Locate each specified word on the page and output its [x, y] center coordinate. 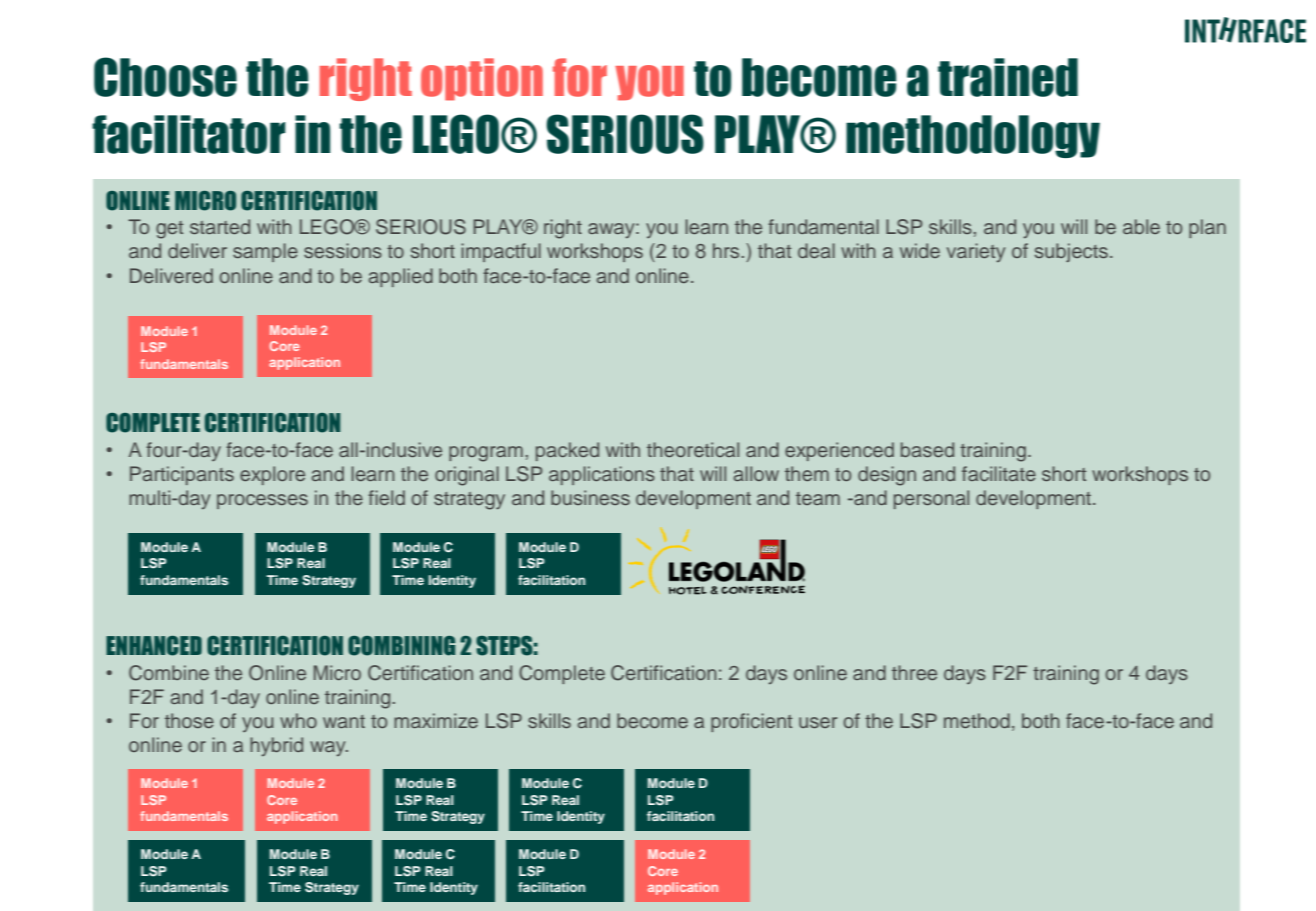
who [298, 720]
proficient [751, 722]
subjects [1071, 252]
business [590, 497]
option [482, 79]
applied [401, 277]
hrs [726, 250]
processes [262, 501]
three [914, 672]
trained [1008, 77]
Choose [165, 77]
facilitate [999, 473]
